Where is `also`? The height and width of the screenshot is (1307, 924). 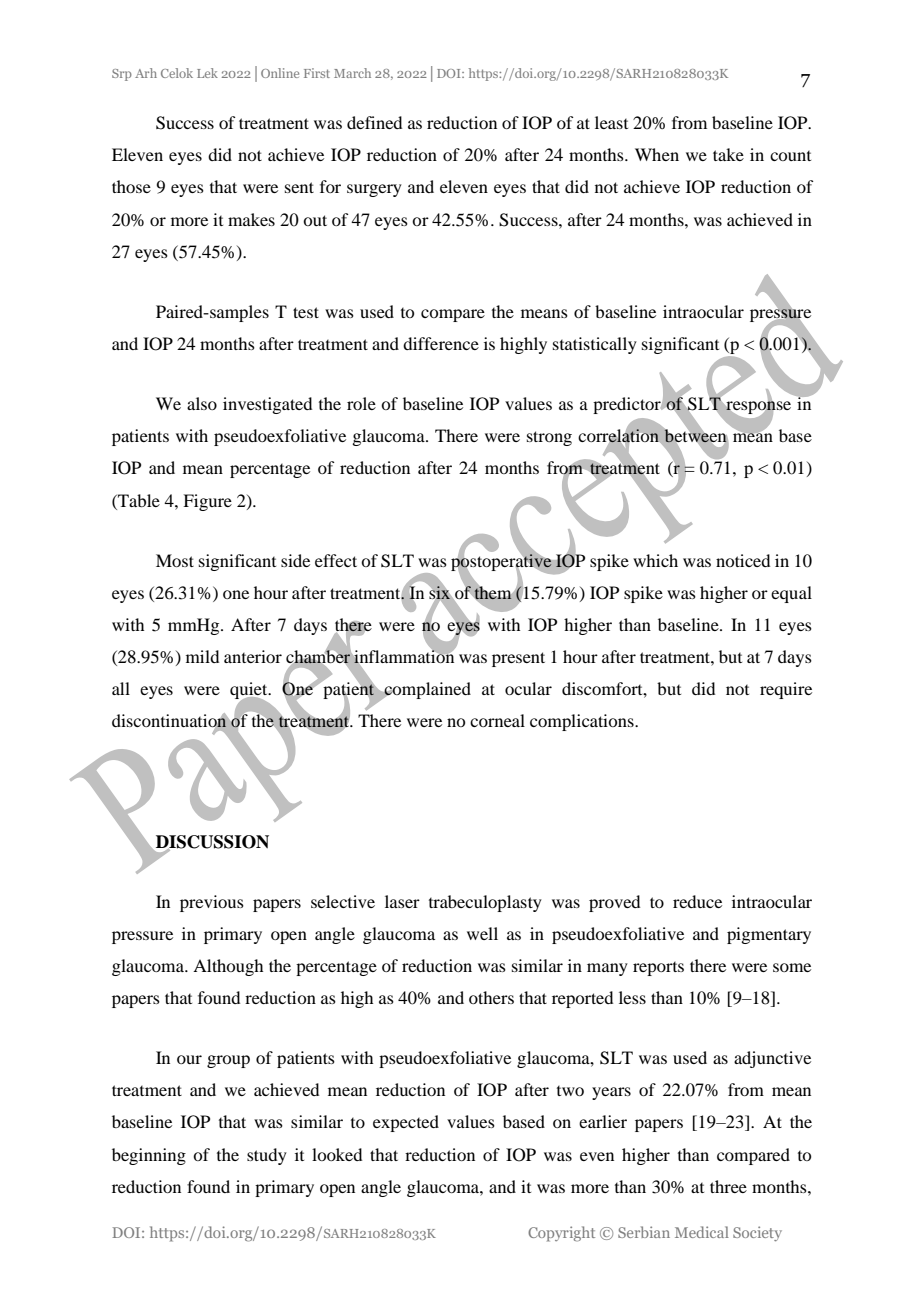 also is located at coordinates (202, 403).
